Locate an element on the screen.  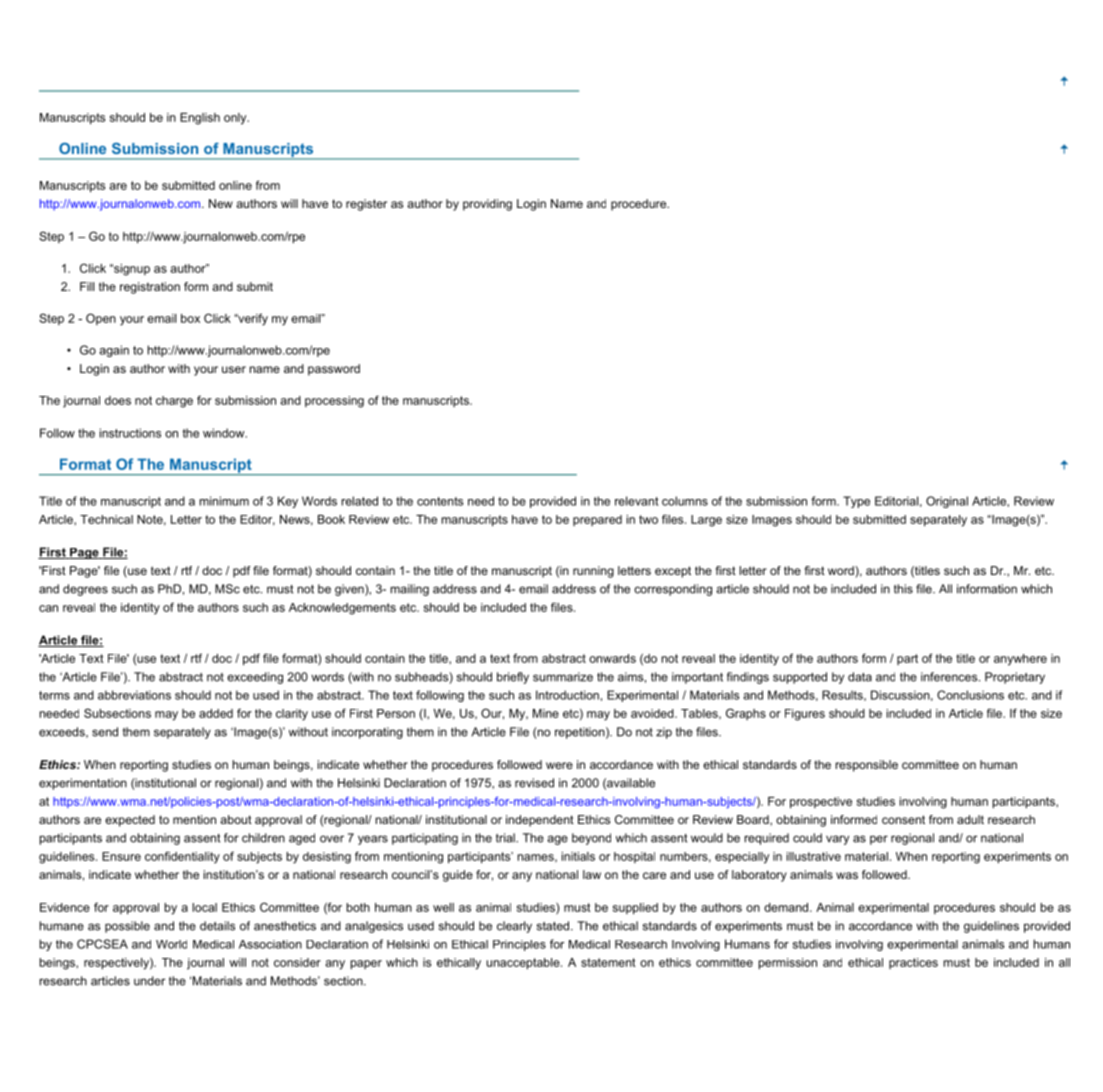
abbreviations is located at coordinates (134, 695).
